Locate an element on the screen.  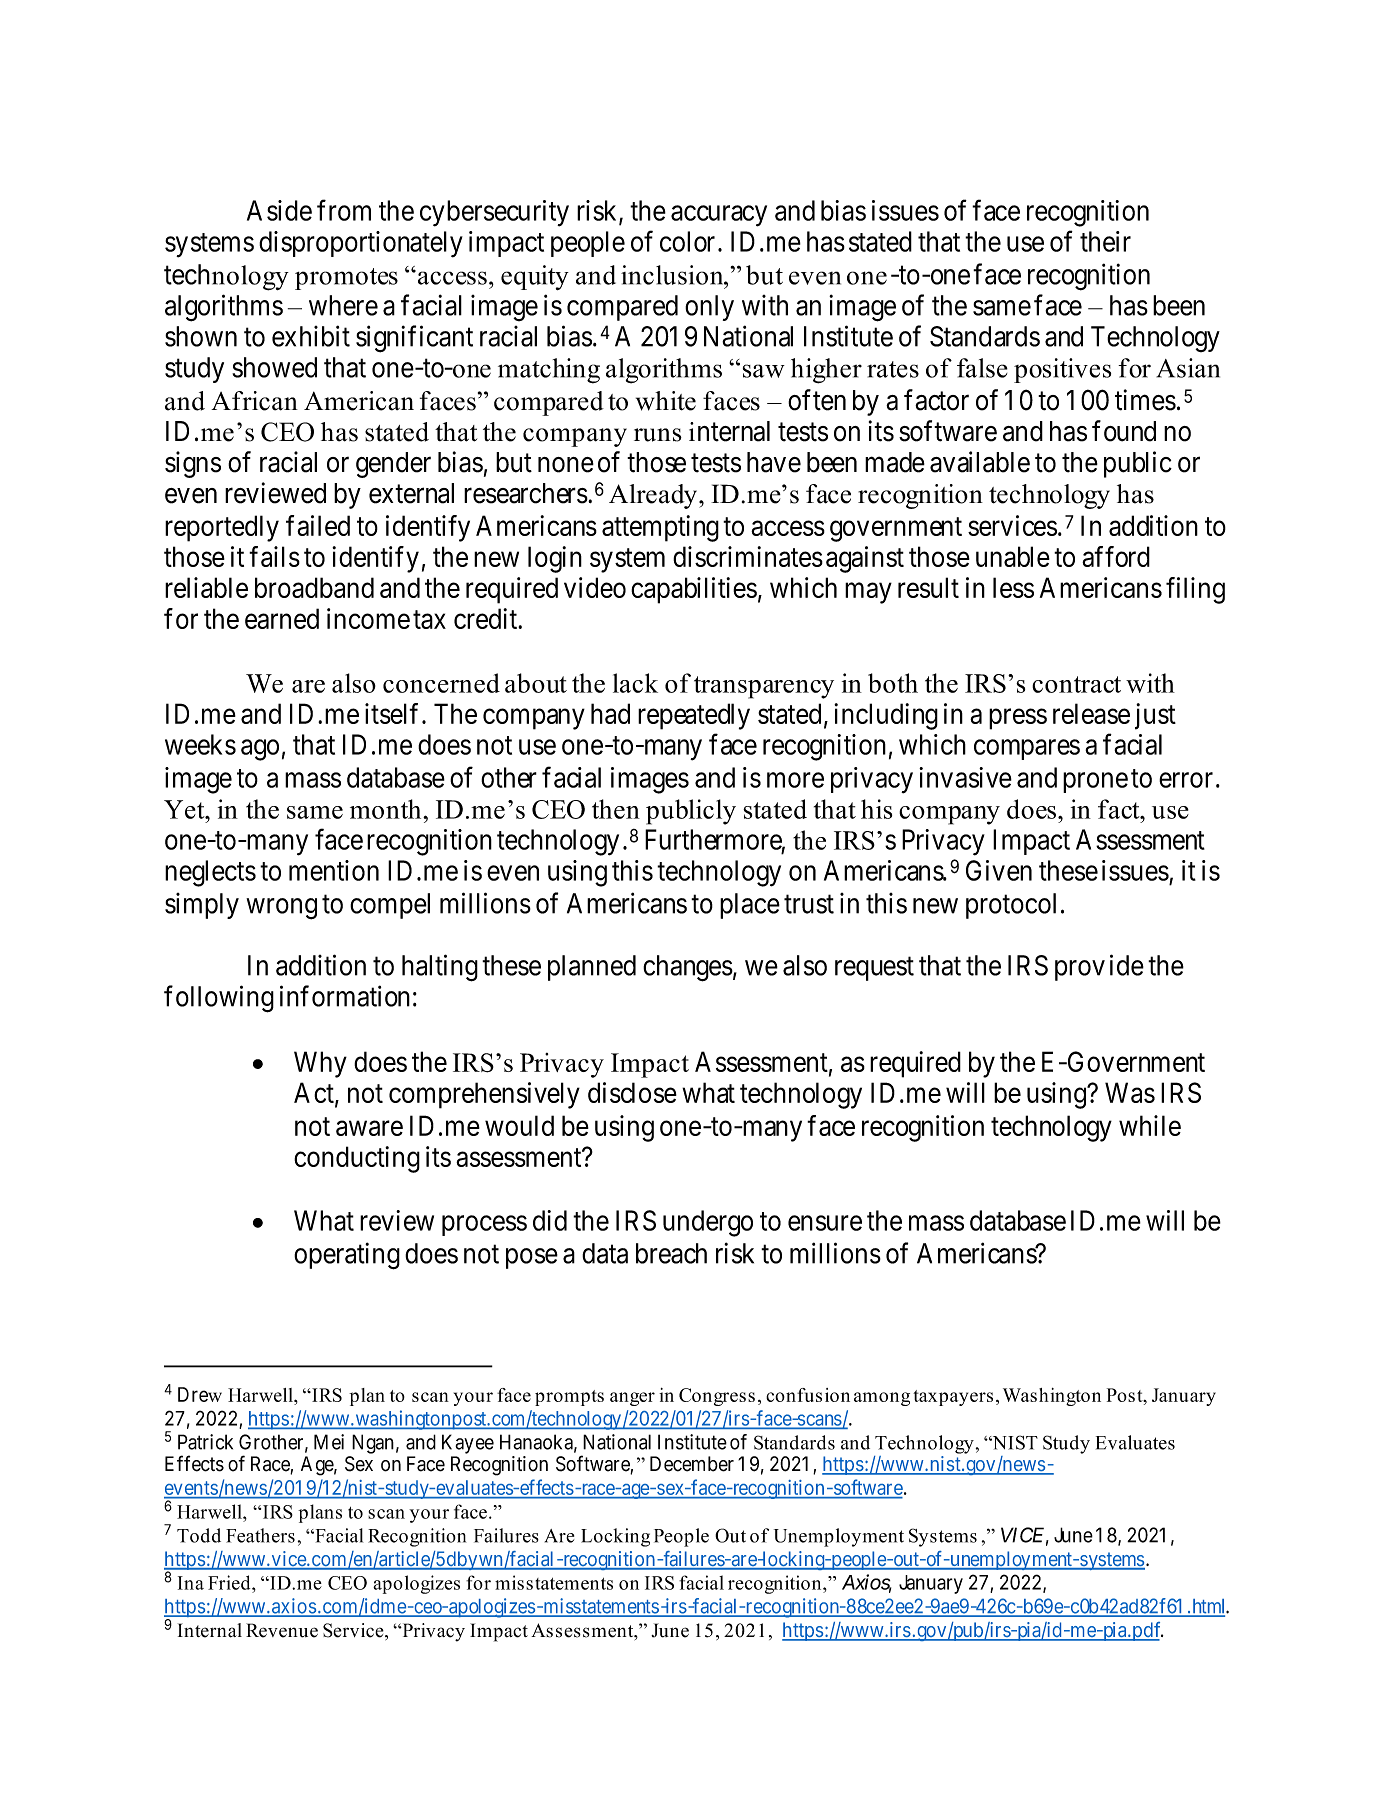
protocol is located at coordinates (1011, 906).
